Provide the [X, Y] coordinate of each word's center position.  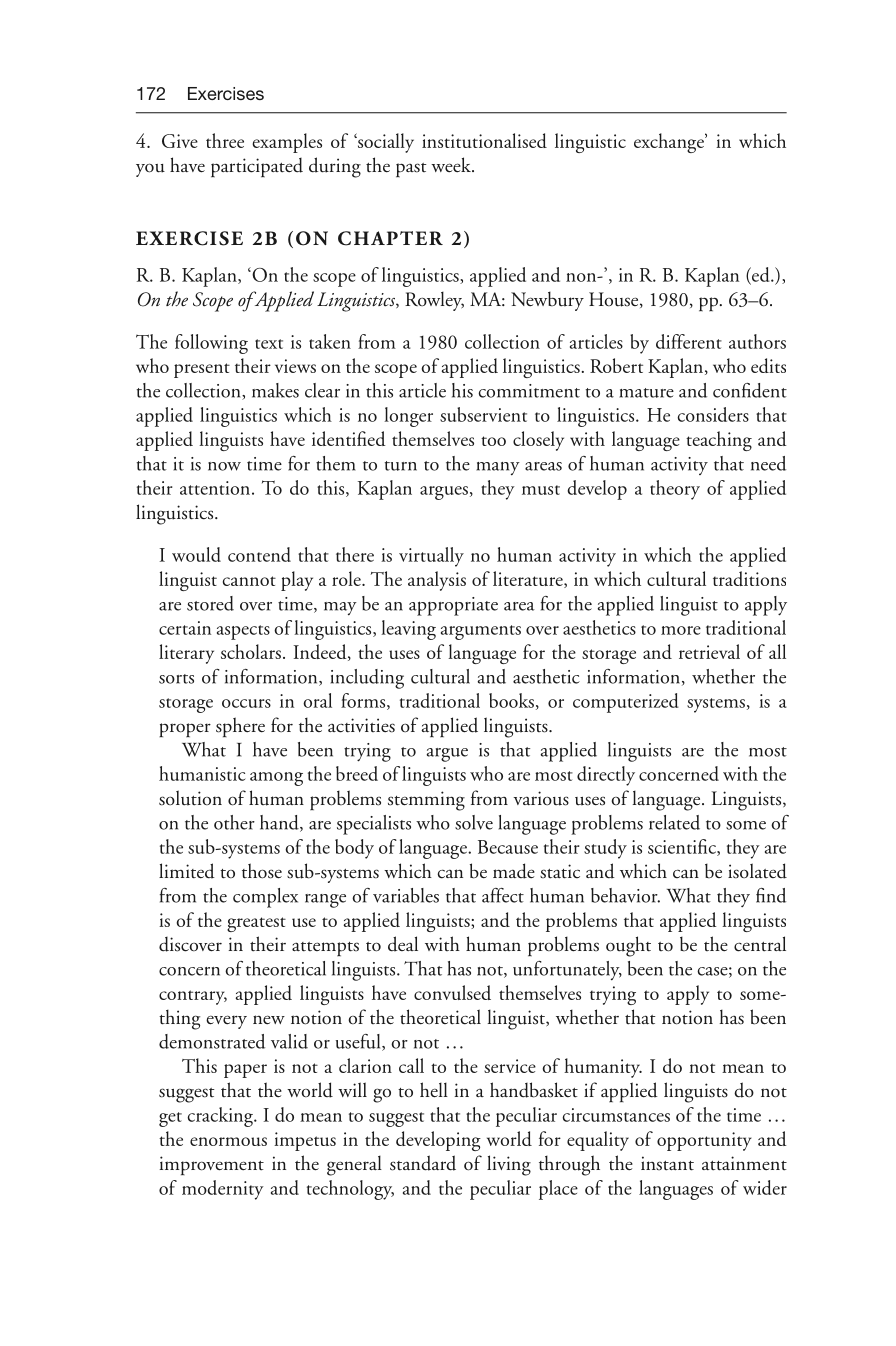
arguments [481, 632]
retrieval [709, 651]
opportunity [704, 1141]
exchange [670, 143]
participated [257, 168]
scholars [251, 651]
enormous [228, 1141]
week [452, 164]
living [509, 1165]
